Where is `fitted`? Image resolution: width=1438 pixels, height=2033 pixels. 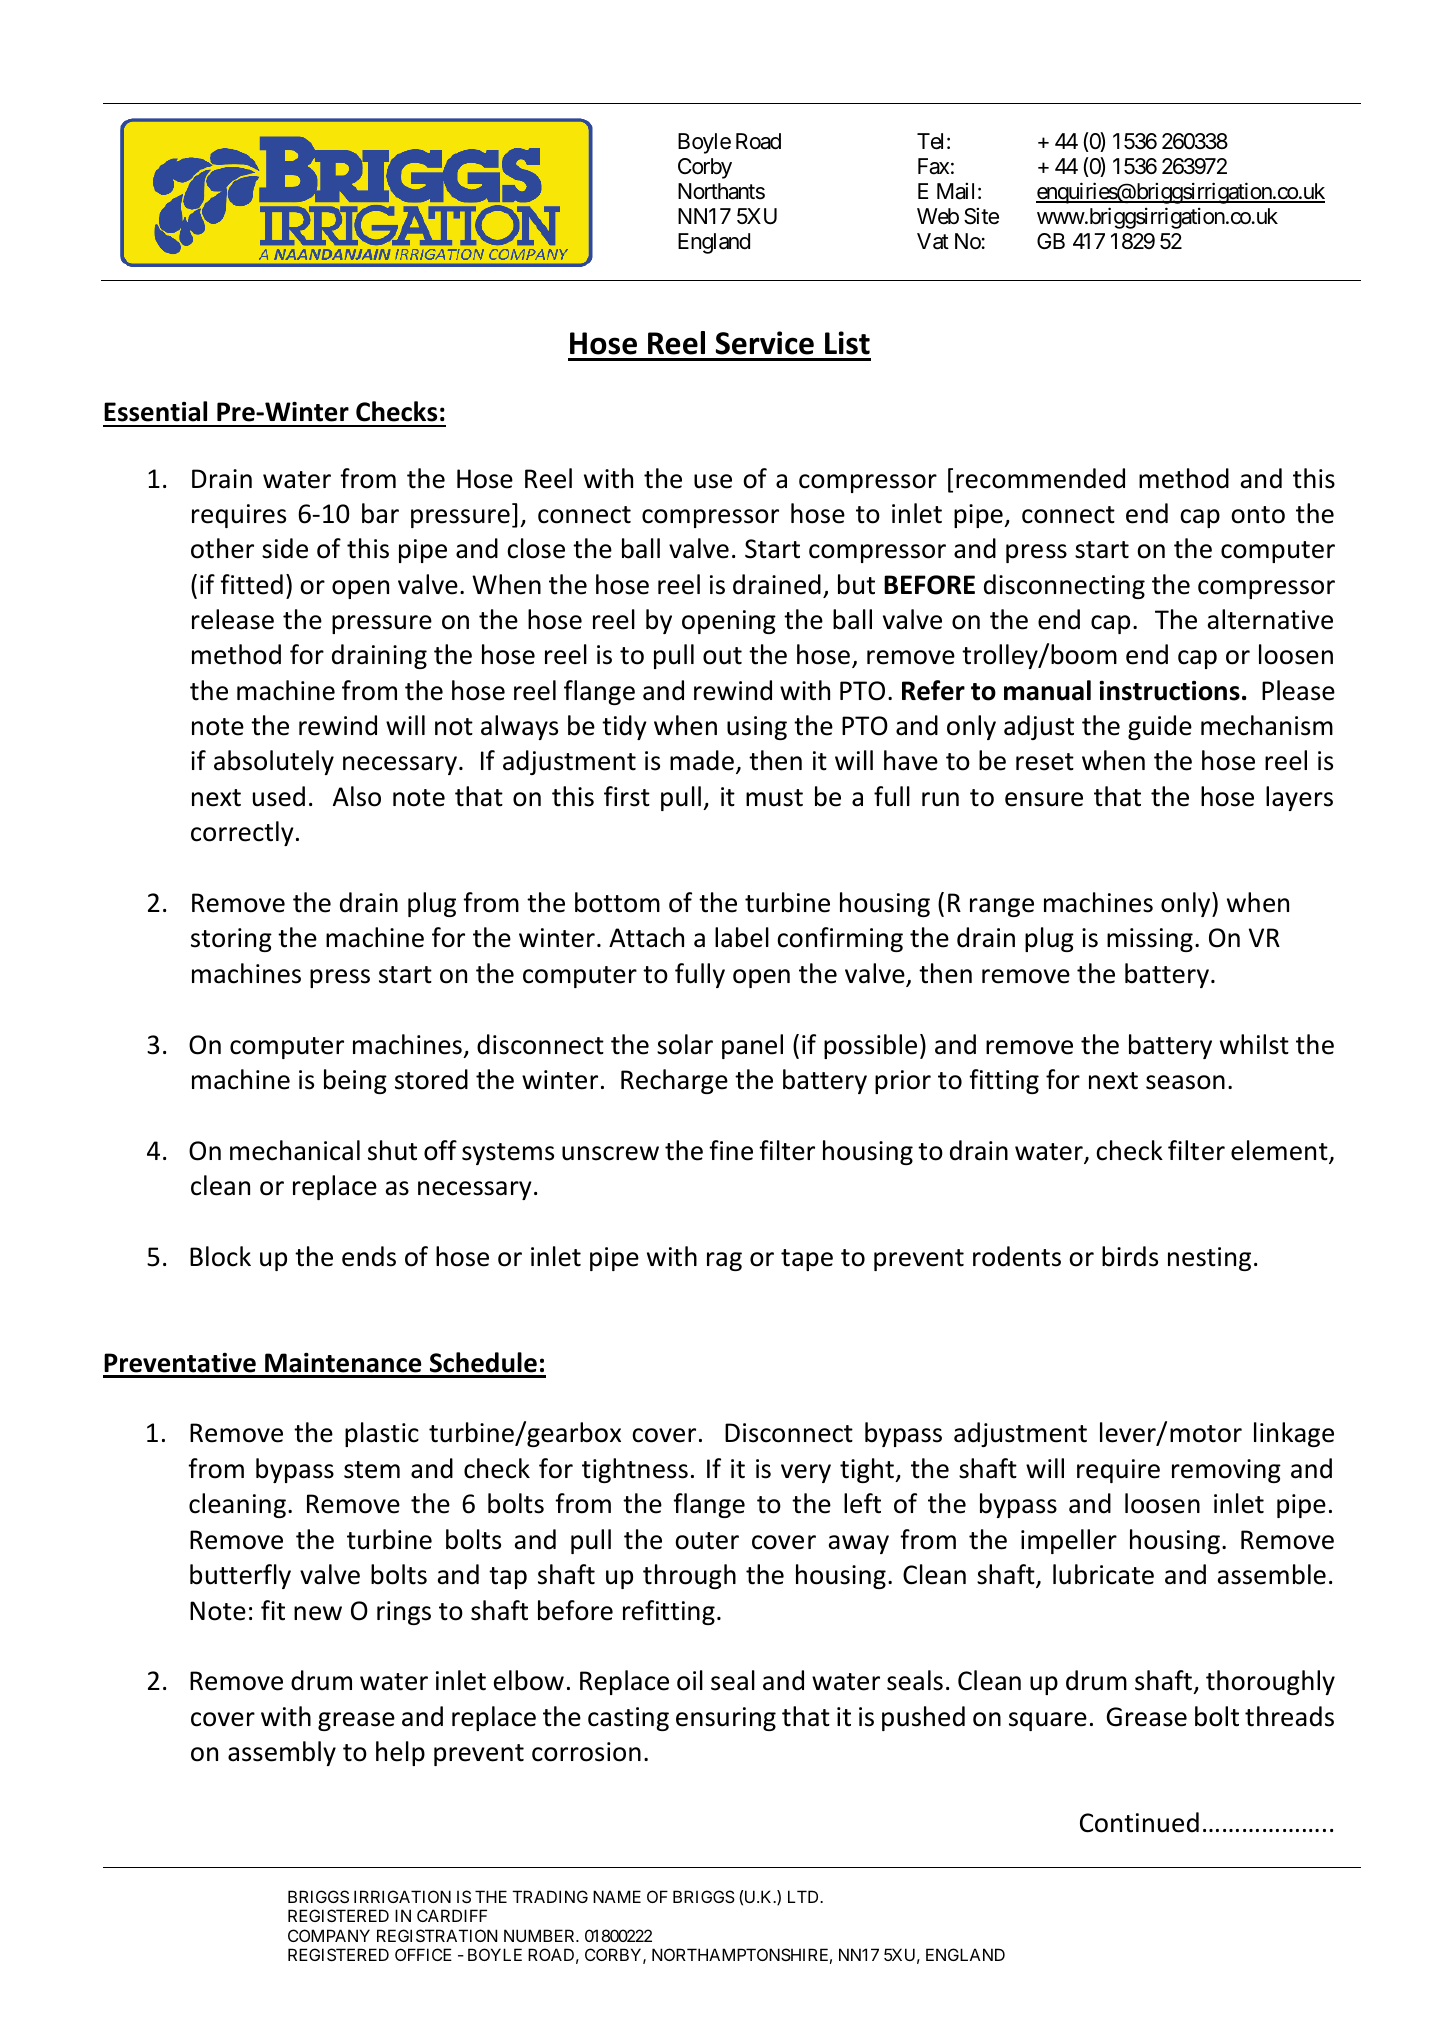
fitted is located at coordinates (251, 584).
